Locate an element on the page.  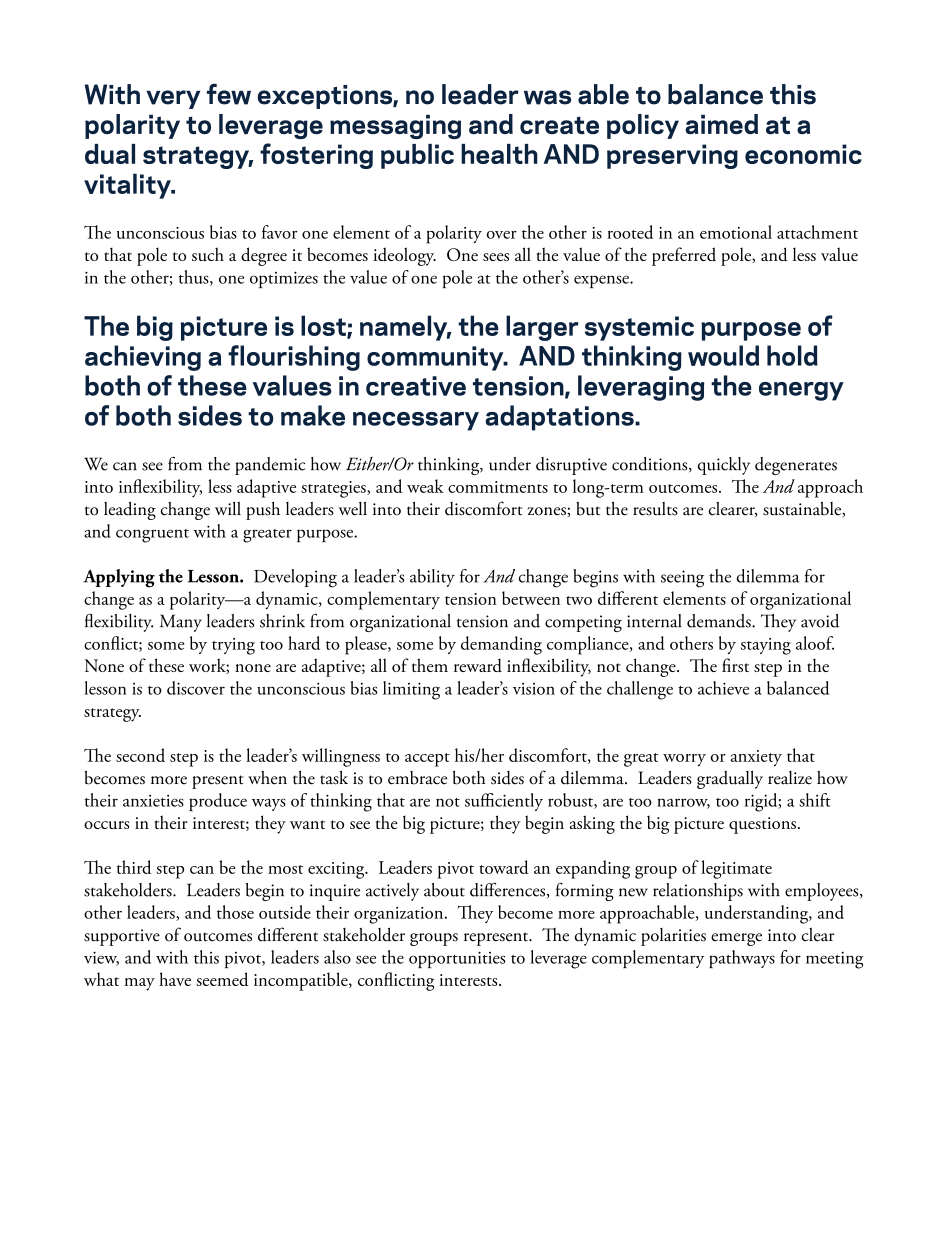
health is located at coordinates (499, 154).
